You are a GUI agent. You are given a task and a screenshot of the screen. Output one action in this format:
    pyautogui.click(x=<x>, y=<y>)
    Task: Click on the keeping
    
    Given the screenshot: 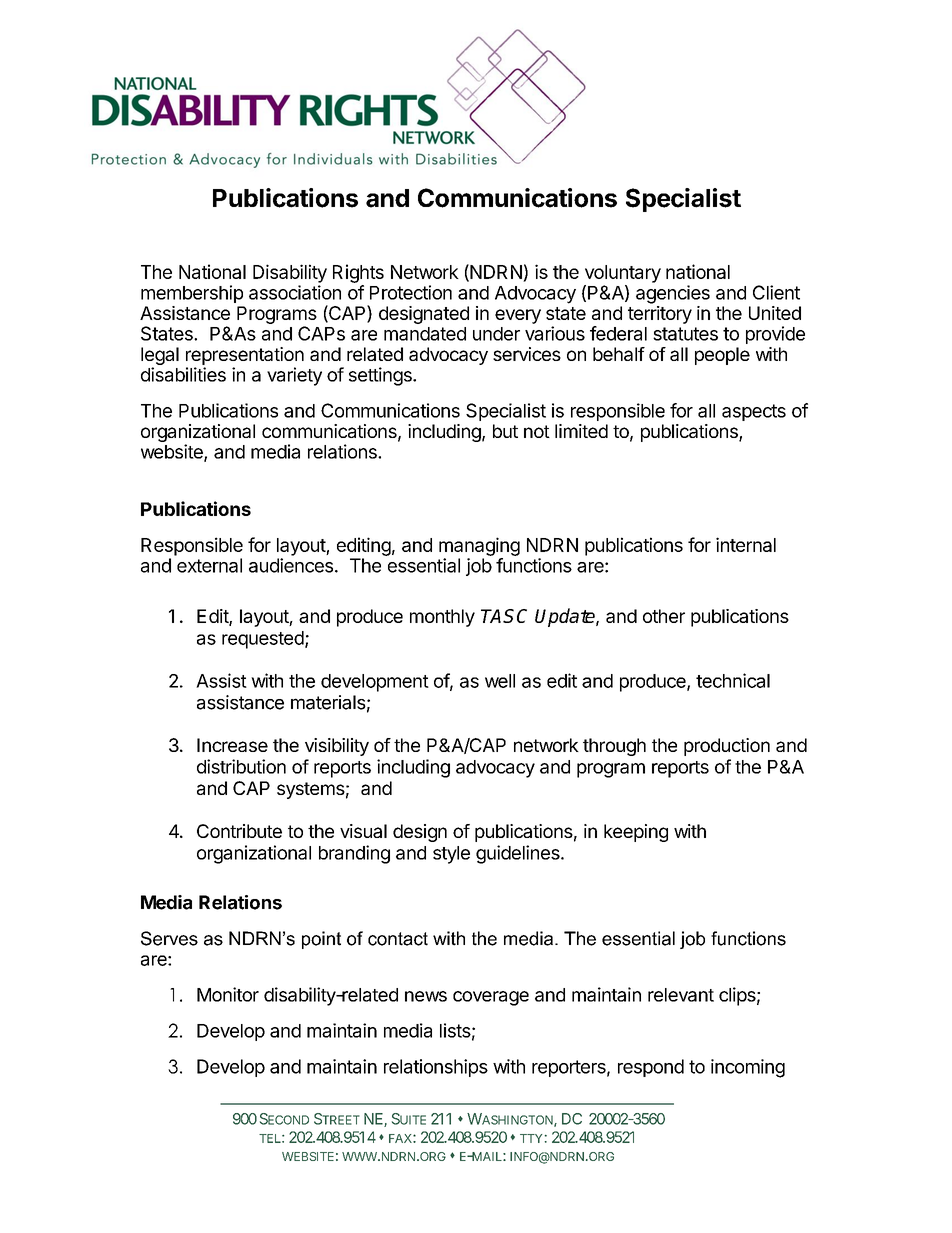 What is the action you would take?
    pyautogui.click(x=636, y=833)
